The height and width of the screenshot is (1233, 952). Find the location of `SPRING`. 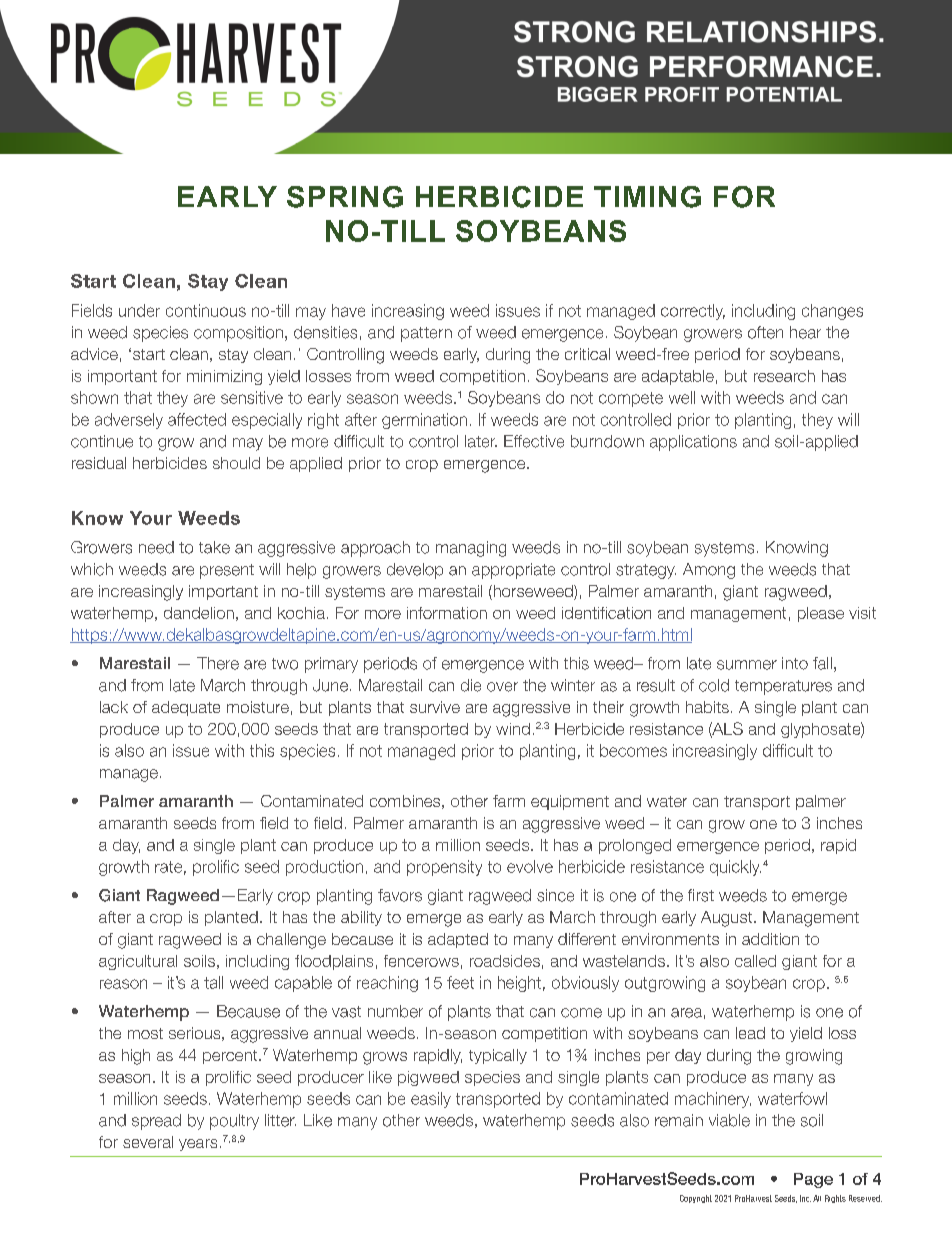

SPRING is located at coordinates (345, 197).
